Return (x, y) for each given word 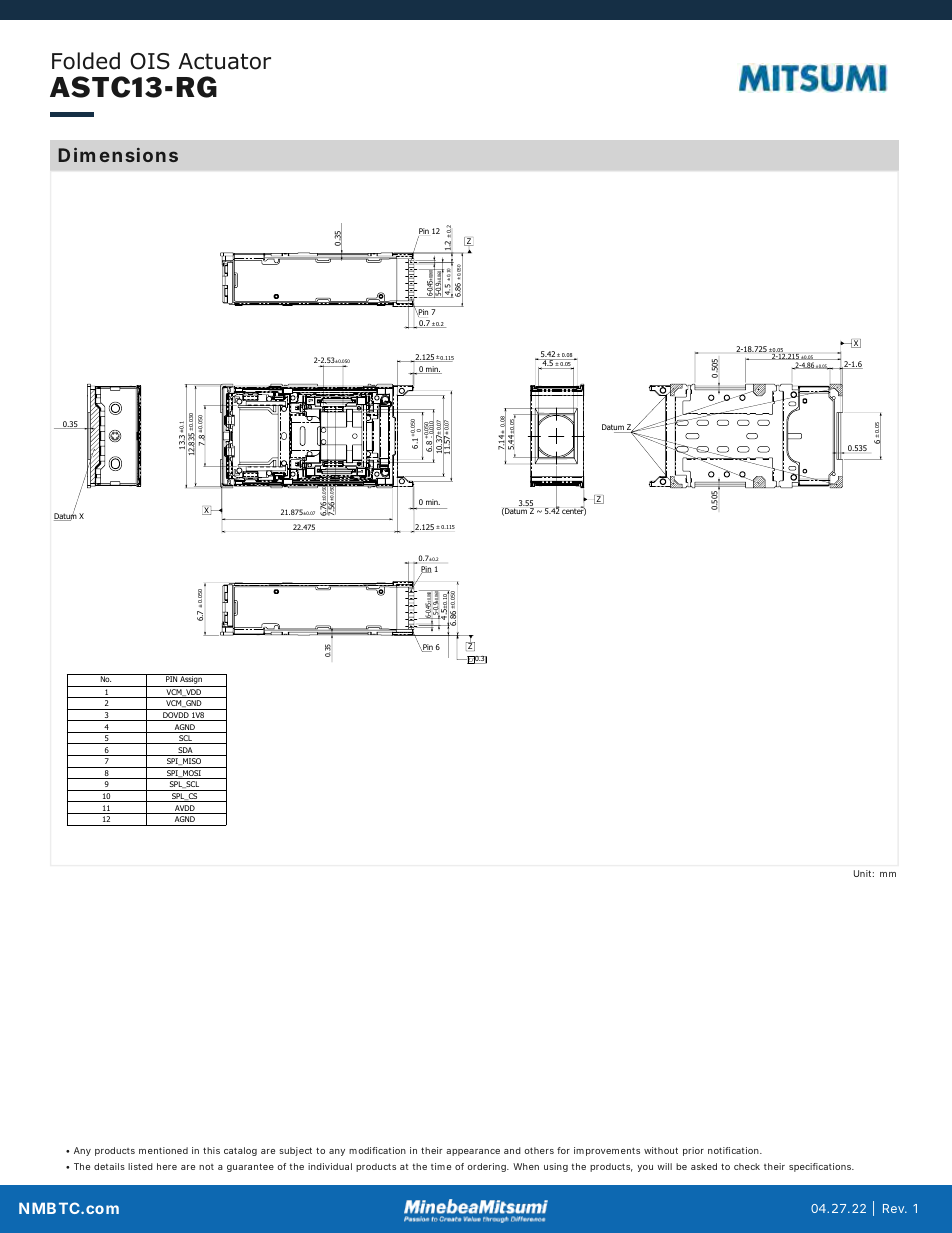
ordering (487, 1167)
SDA (185, 751)
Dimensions (118, 155)
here (167, 1166)
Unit (864, 873)
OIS (150, 61)
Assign (191, 681)
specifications (821, 1167)
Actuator (224, 61)
